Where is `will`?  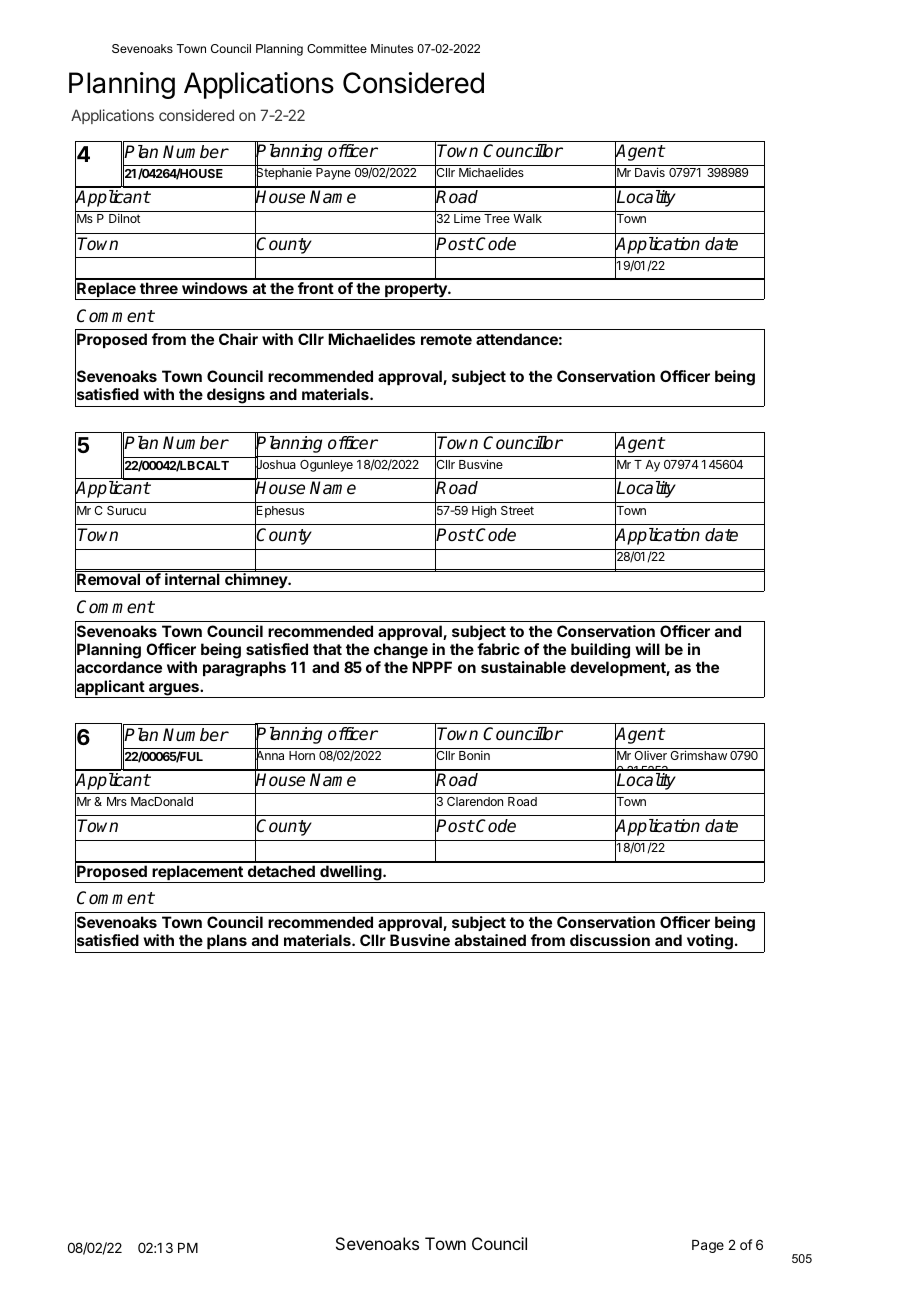
will is located at coordinates (647, 649).
